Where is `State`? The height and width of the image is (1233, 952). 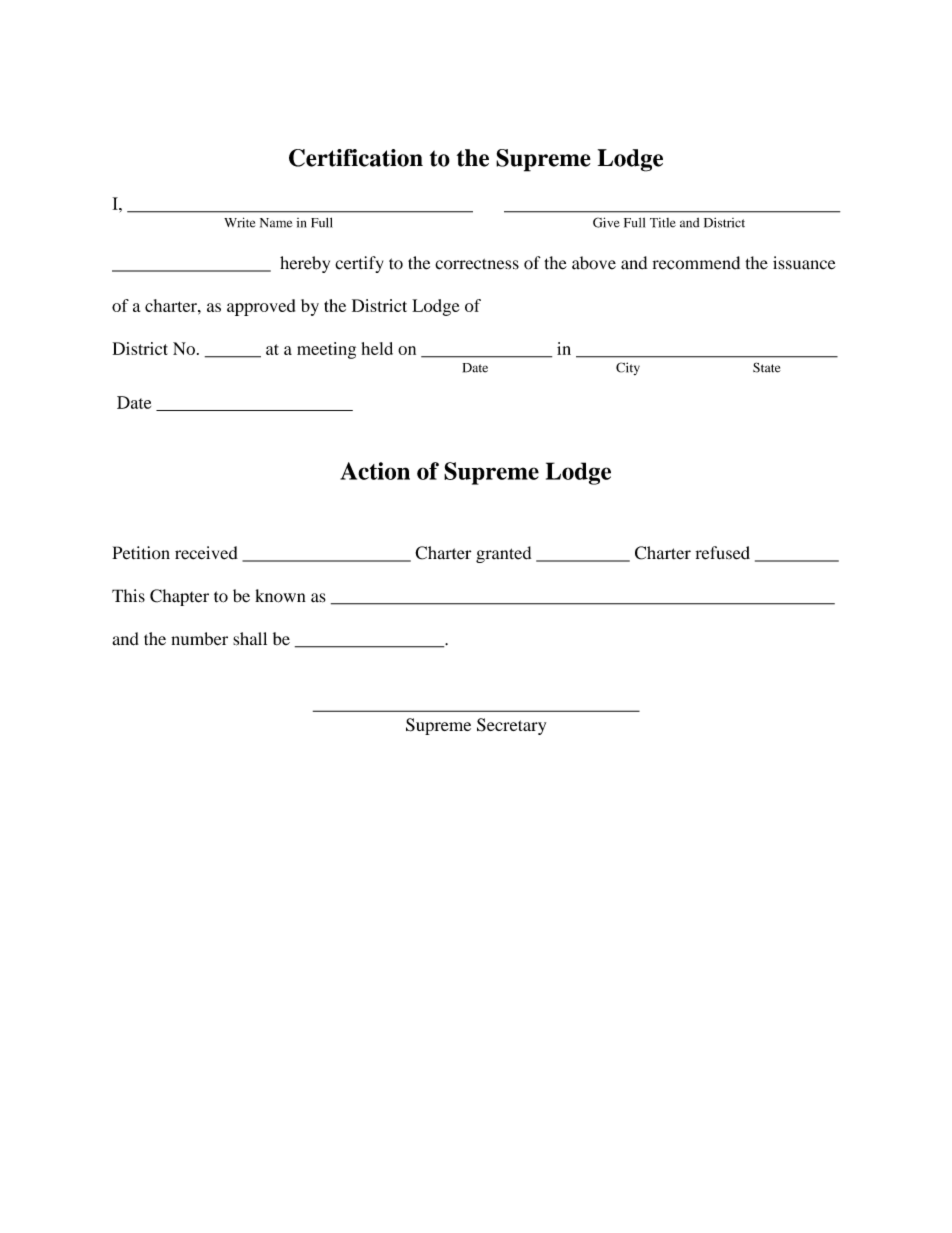 State is located at coordinates (767, 367).
